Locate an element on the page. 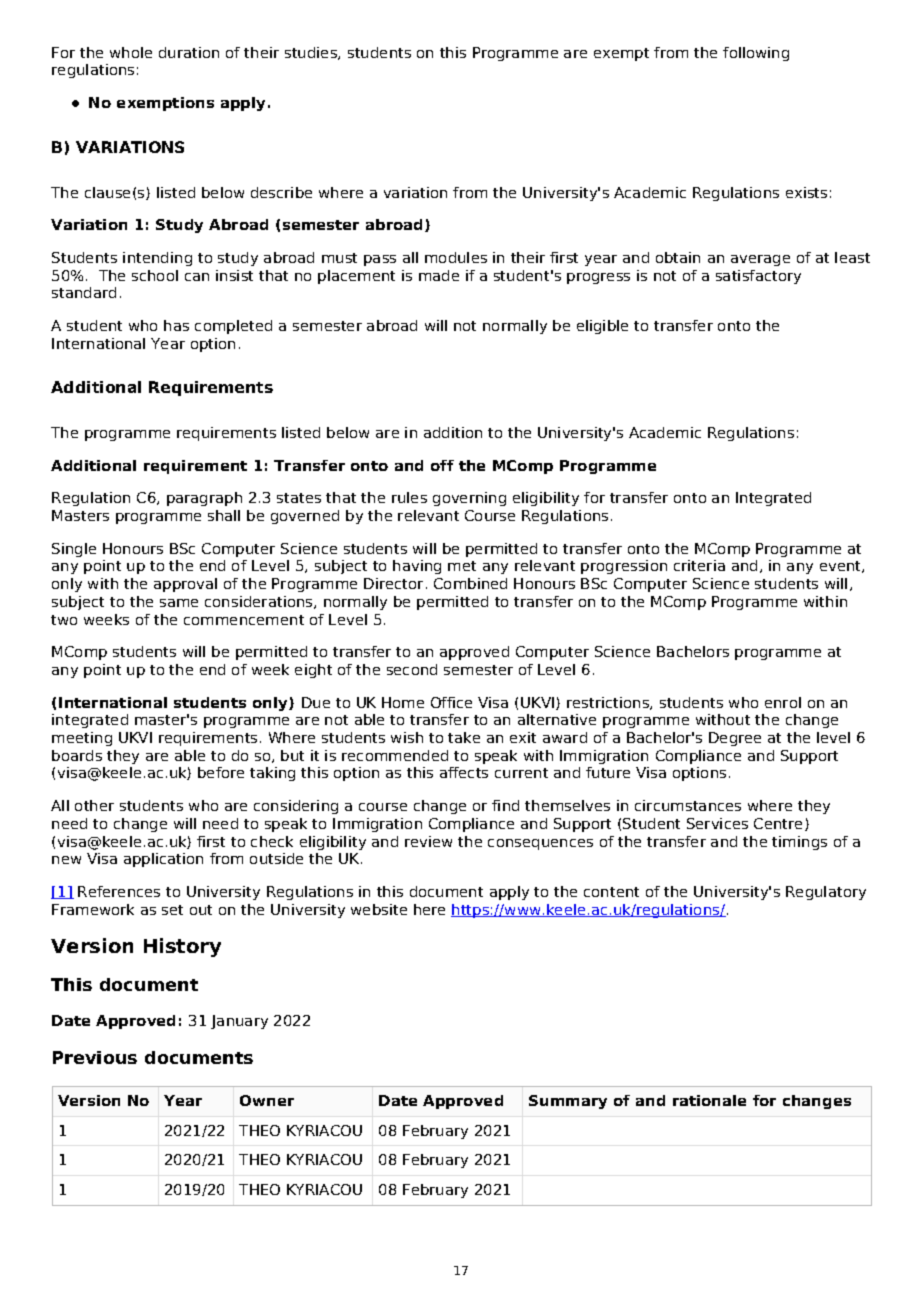 The height and width of the image is (1308, 924). criteria is located at coordinates (699, 565).
